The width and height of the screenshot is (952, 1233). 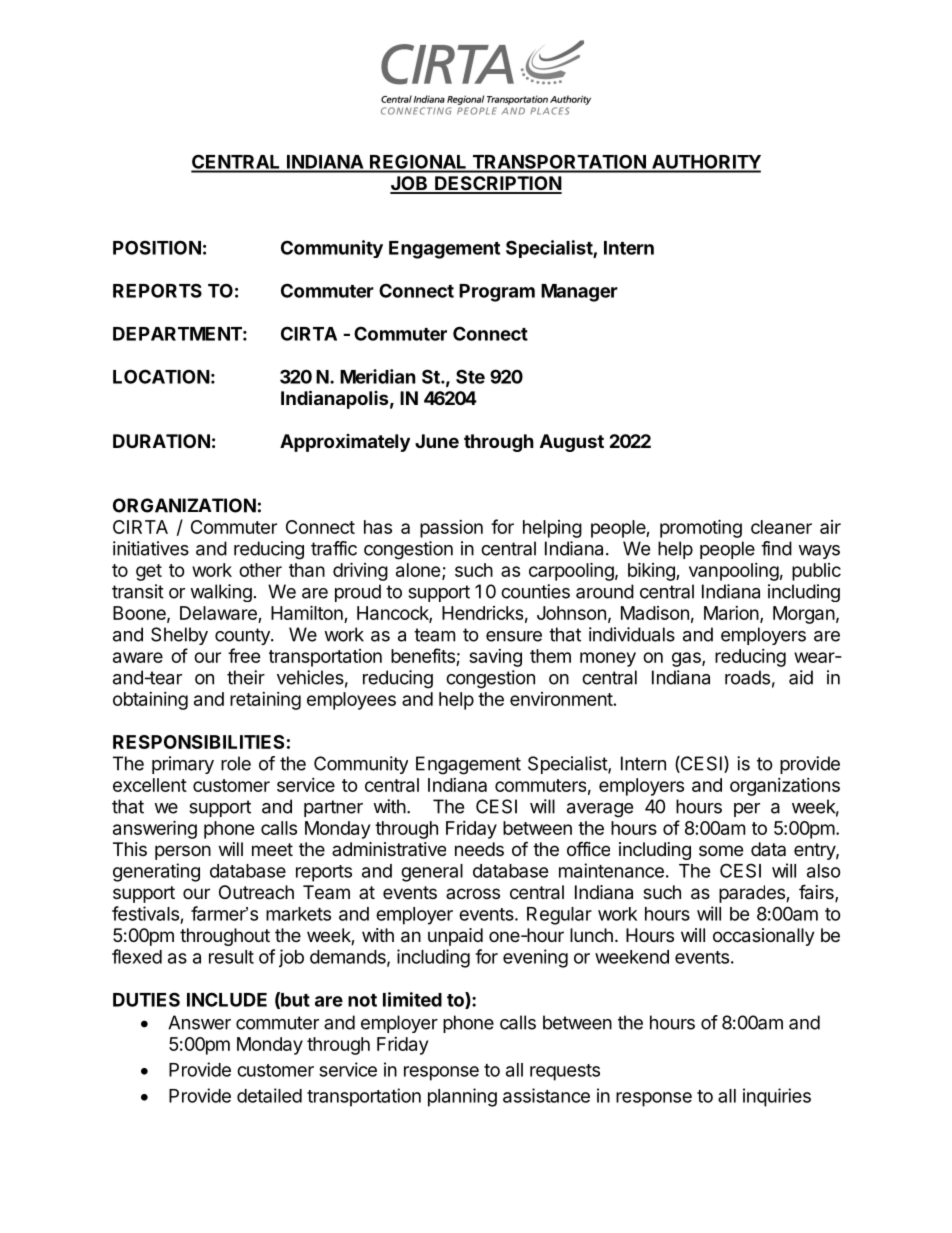 What do you see at coordinates (157, 247) in the screenshot?
I see `POSITION` at bounding box center [157, 247].
